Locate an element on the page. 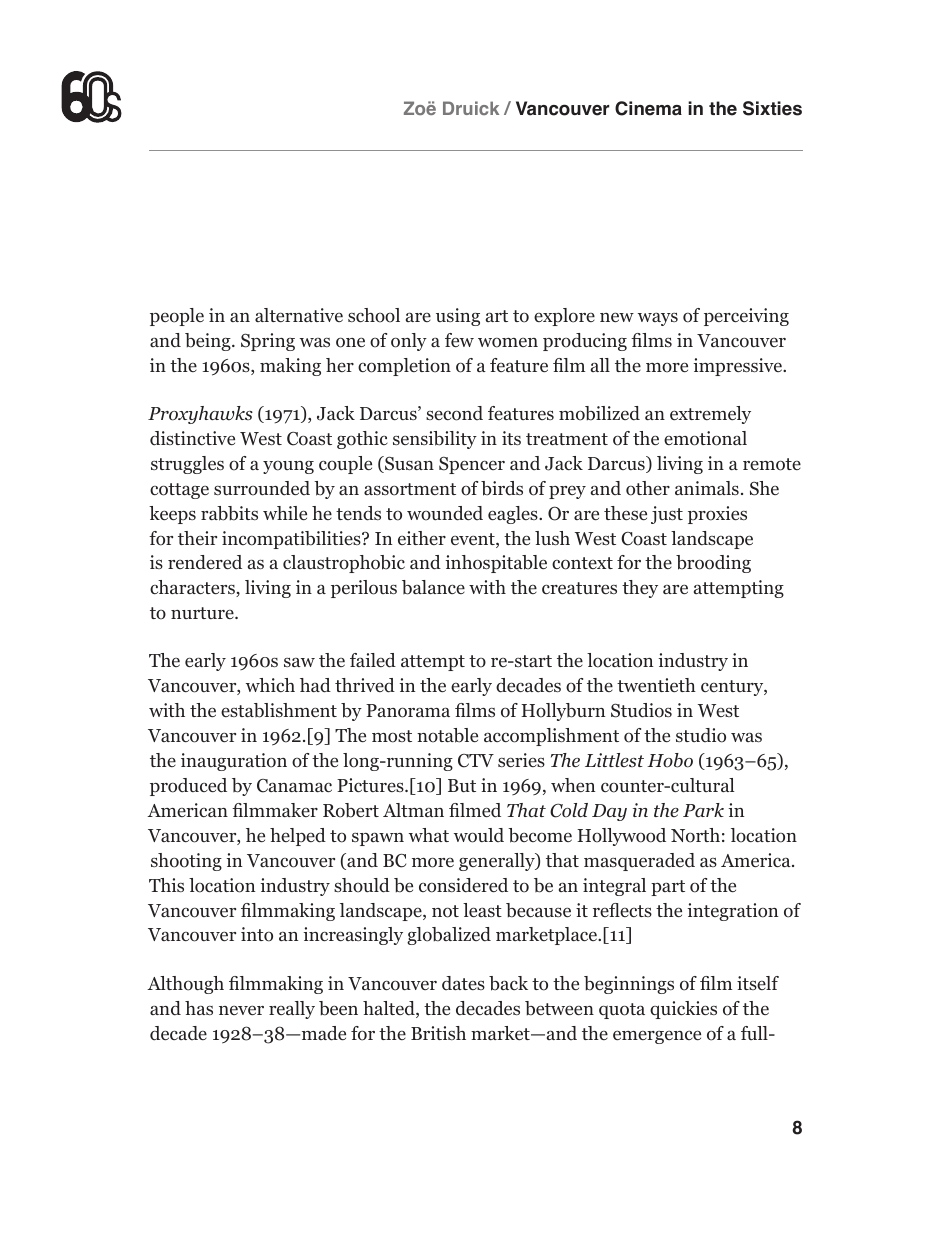 This document has width=952, height=1233. using is located at coordinates (458, 317).
